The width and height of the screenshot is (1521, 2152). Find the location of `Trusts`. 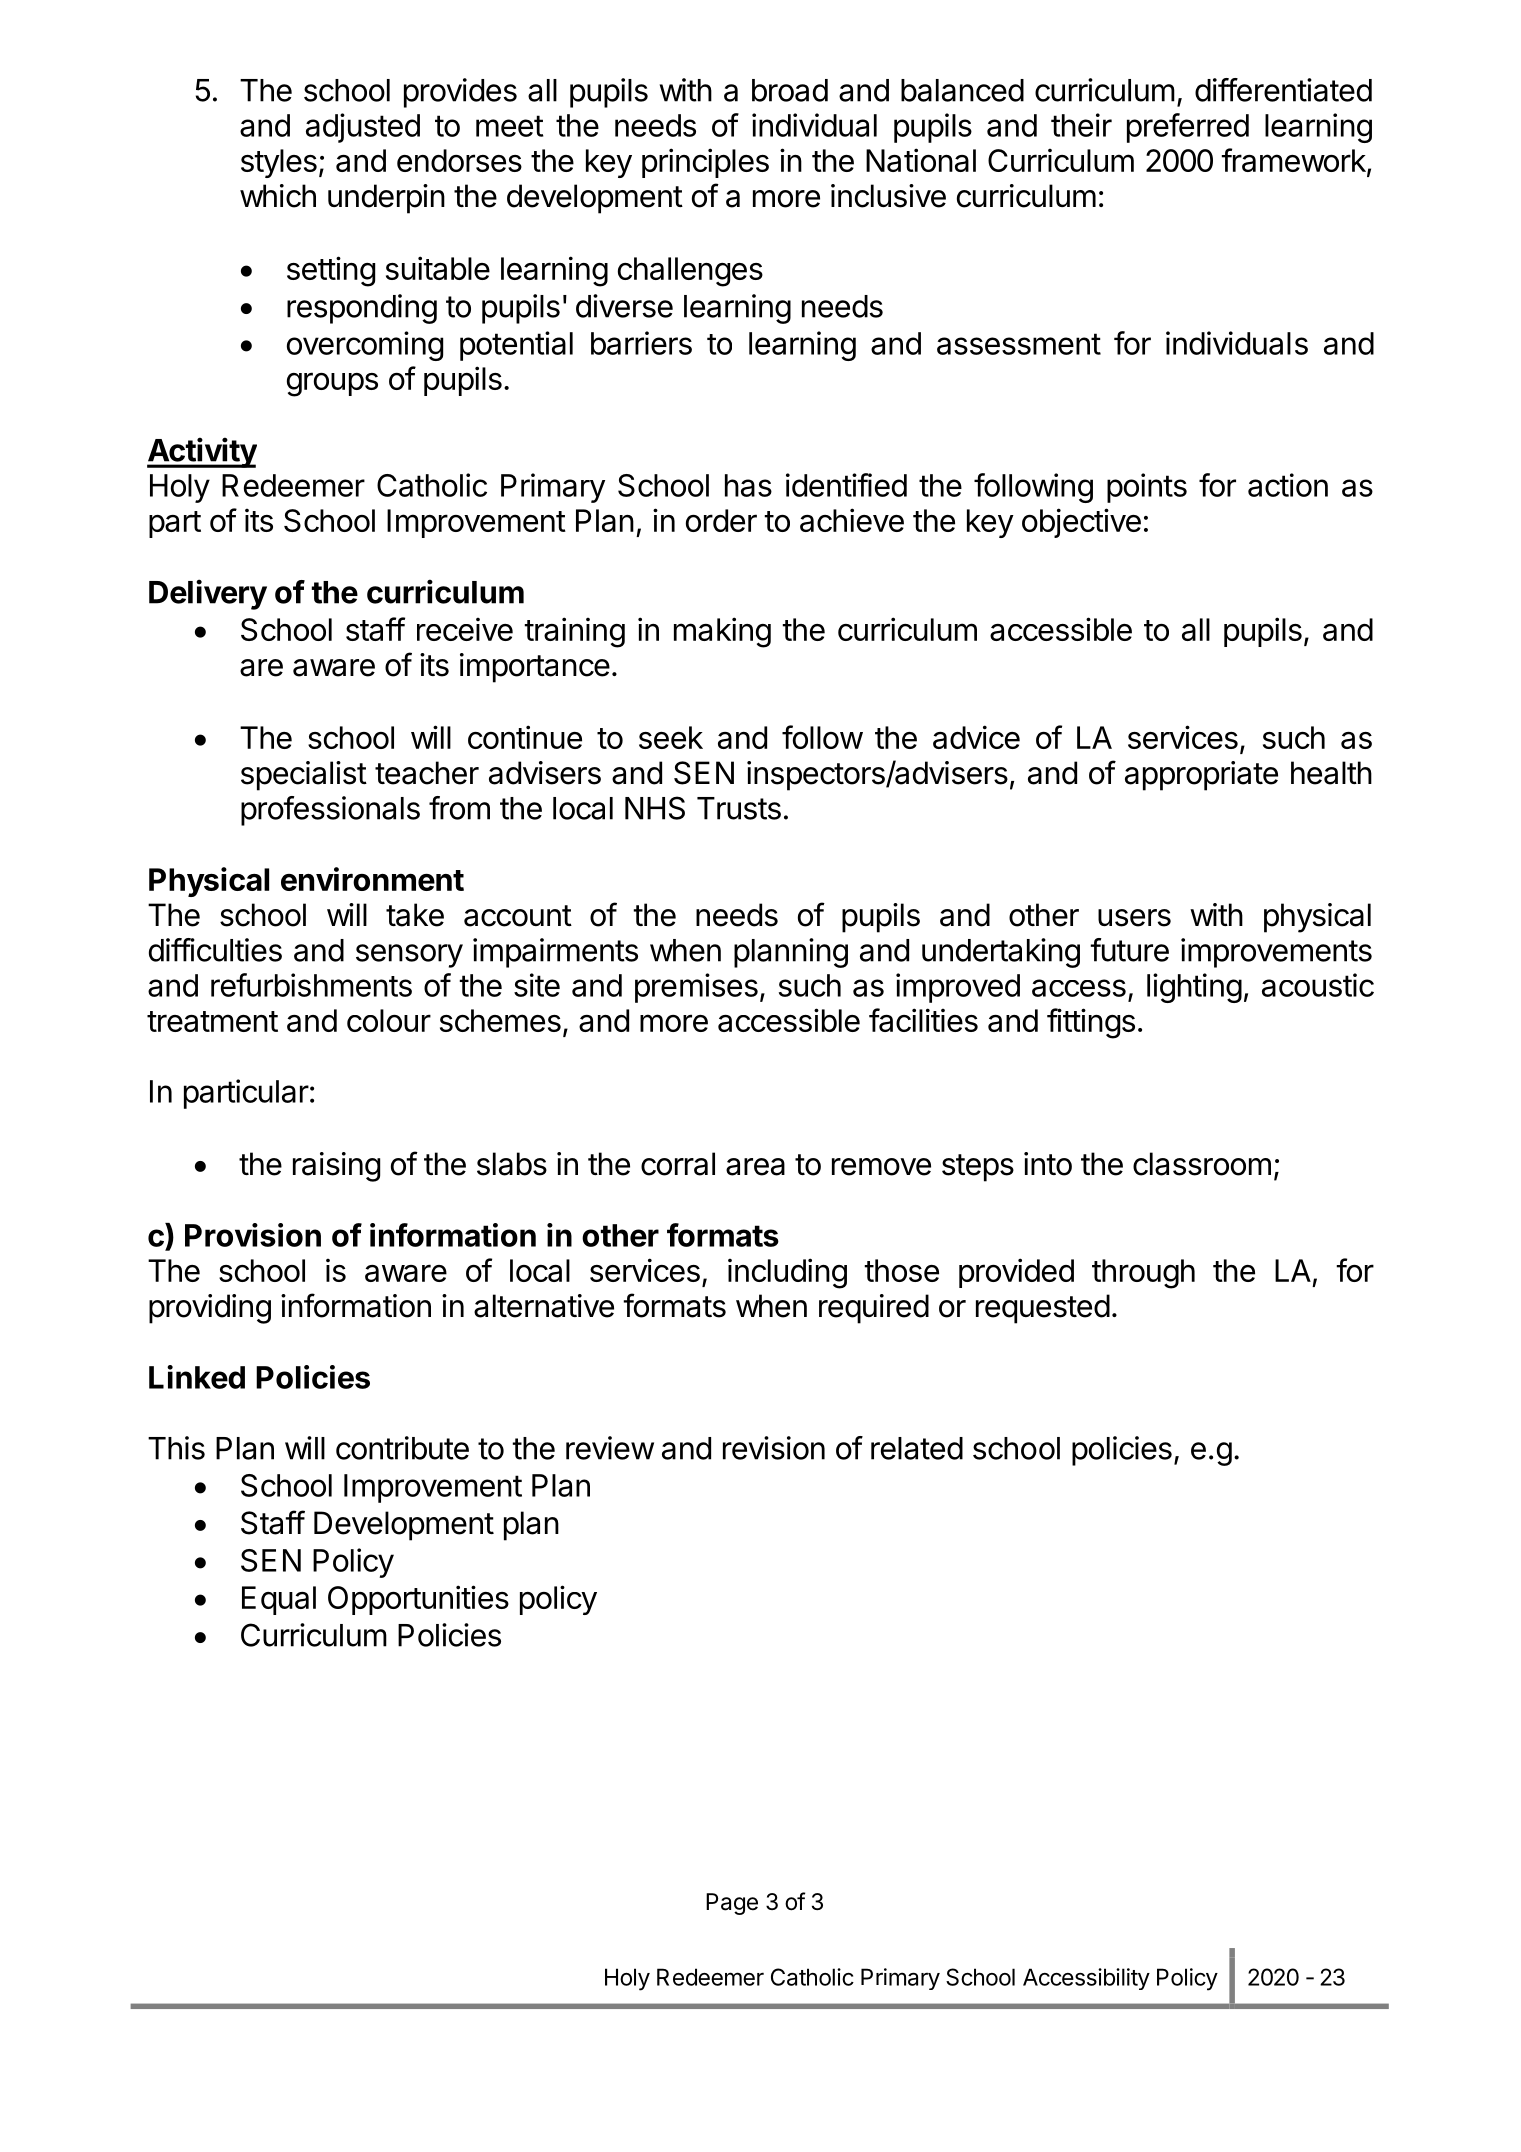

Trusts is located at coordinates (739, 808).
